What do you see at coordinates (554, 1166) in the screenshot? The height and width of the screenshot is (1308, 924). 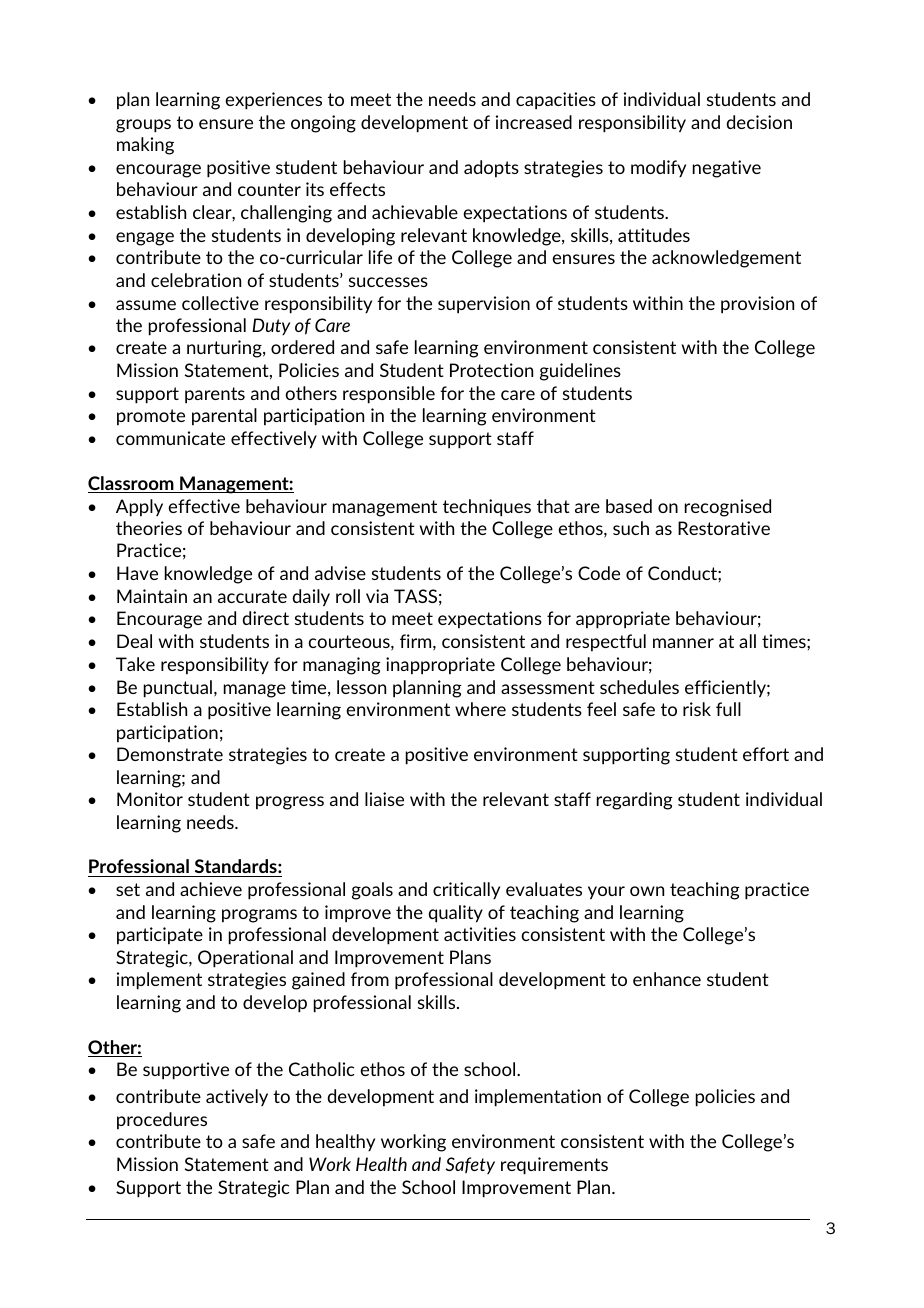 I see `requirements` at bounding box center [554, 1166].
